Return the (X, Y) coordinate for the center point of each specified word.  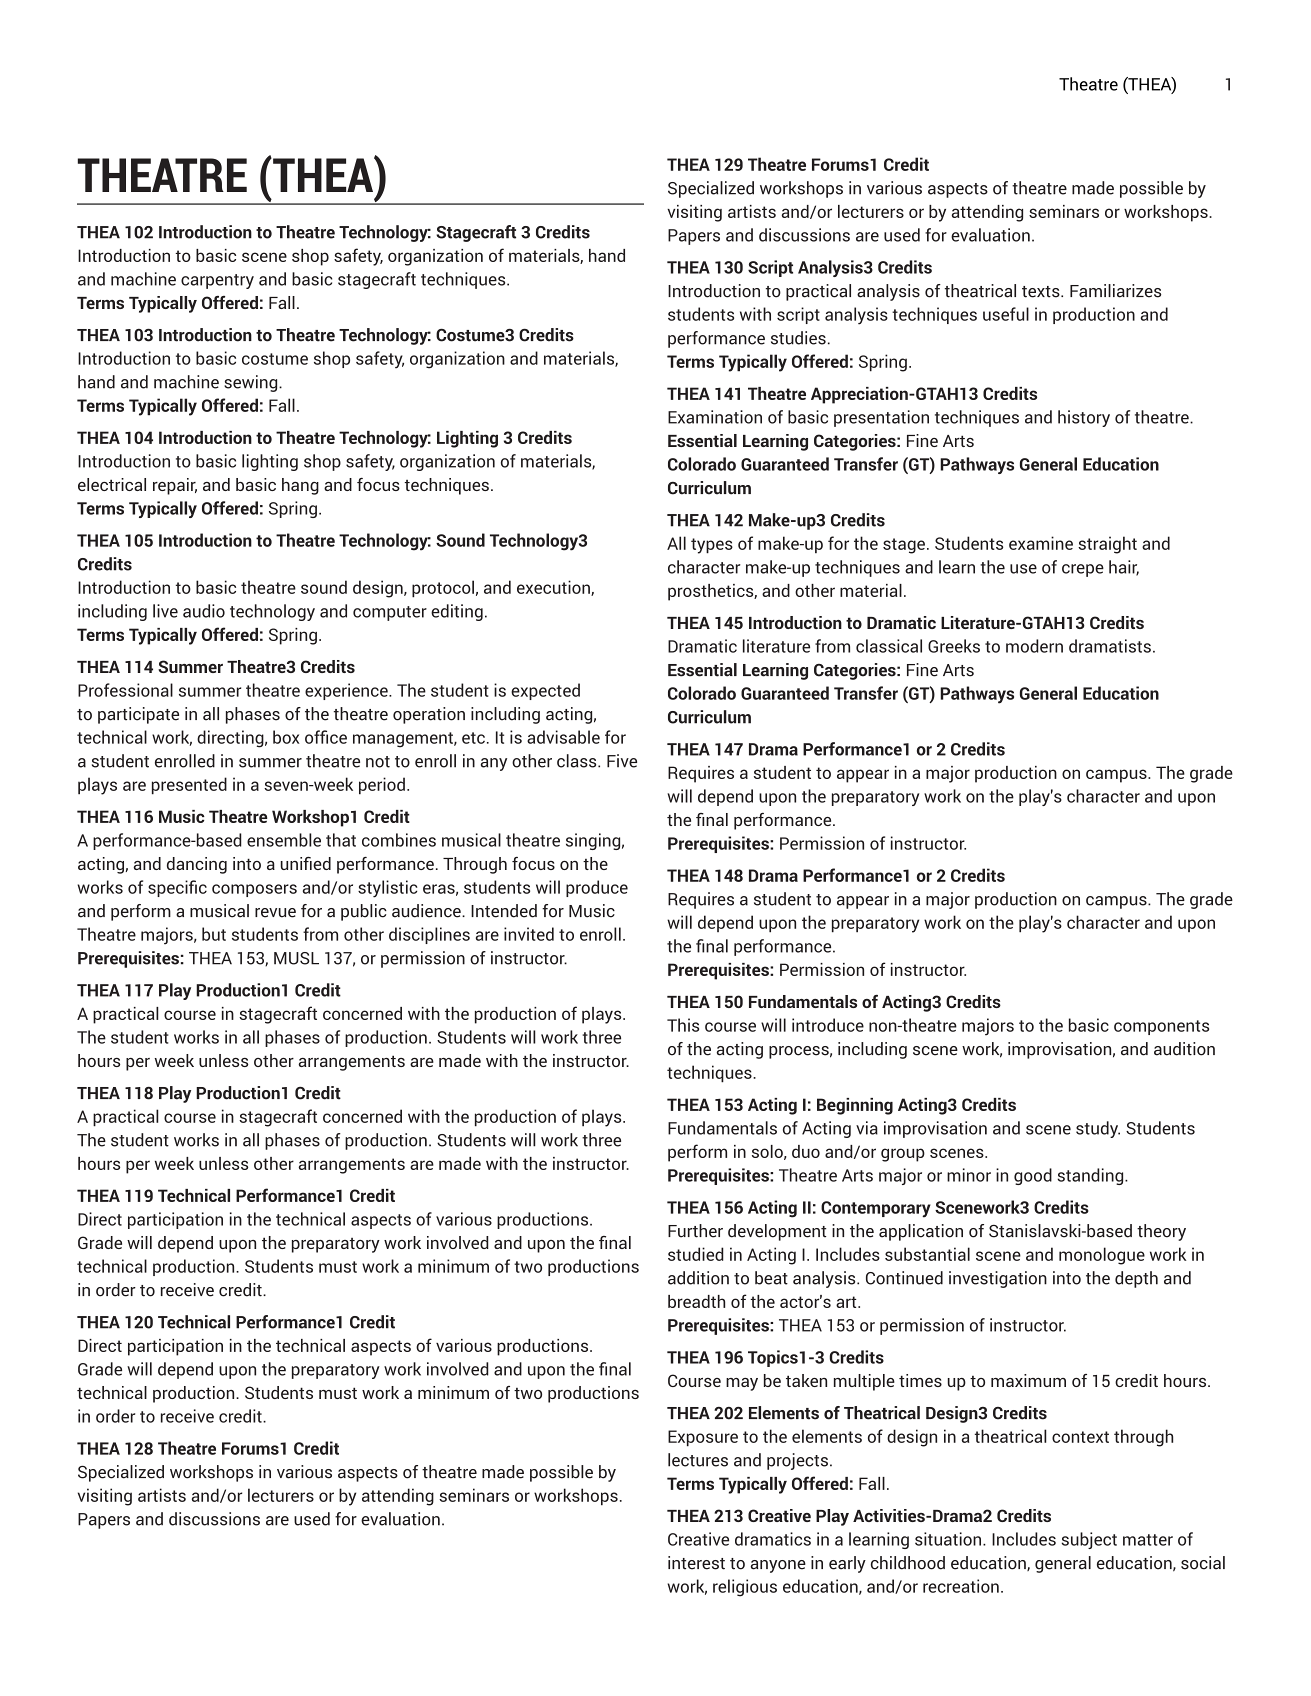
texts (1042, 292)
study (1098, 1129)
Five (622, 761)
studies (798, 338)
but (214, 934)
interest (696, 1563)
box (286, 737)
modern (1034, 646)
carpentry (217, 281)
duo (806, 1151)
